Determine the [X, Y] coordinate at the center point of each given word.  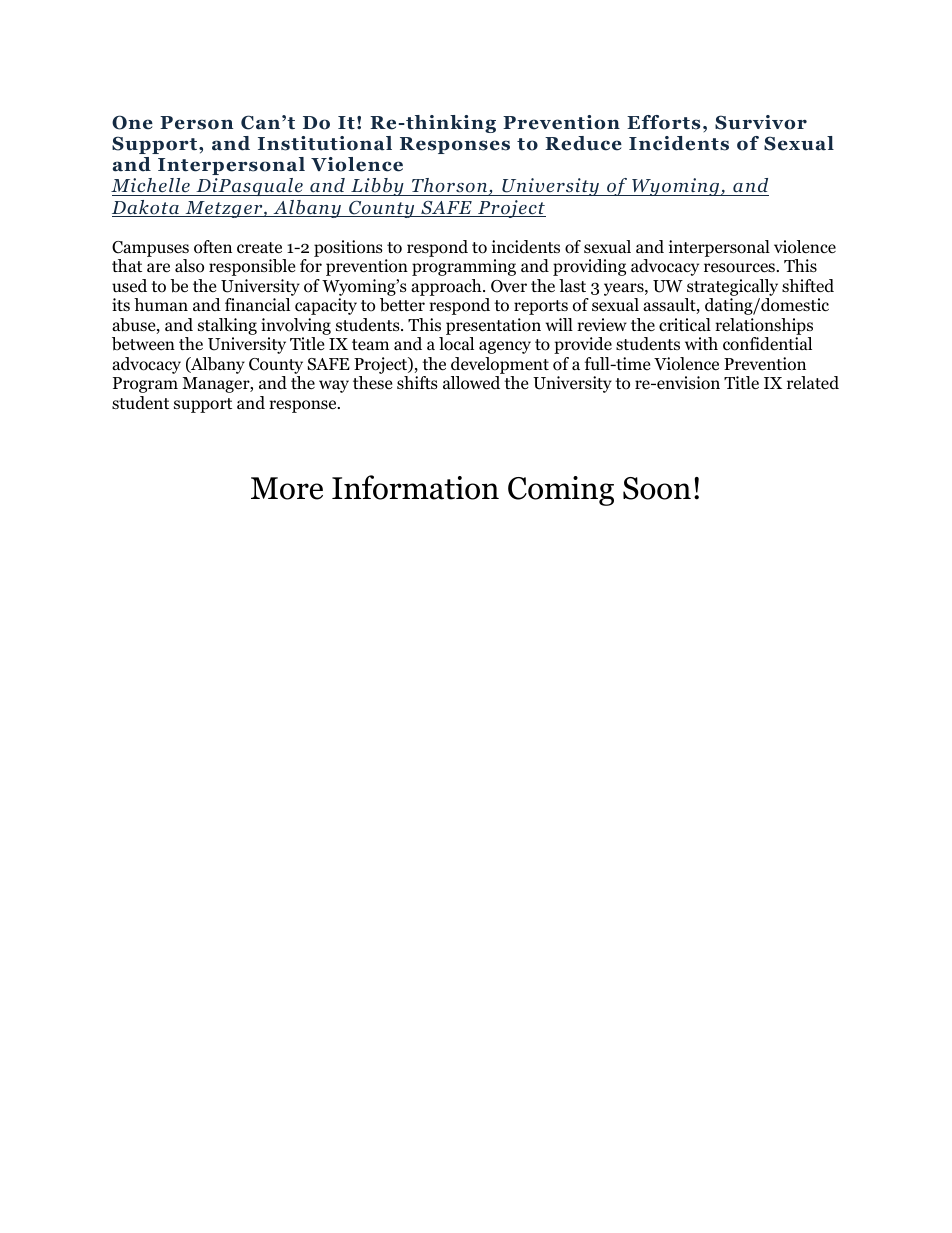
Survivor [761, 122]
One [132, 122]
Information [415, 487]
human [161, 304]
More [287, 488]
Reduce [583, 143]
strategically [731, 289]
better [402, 305]
